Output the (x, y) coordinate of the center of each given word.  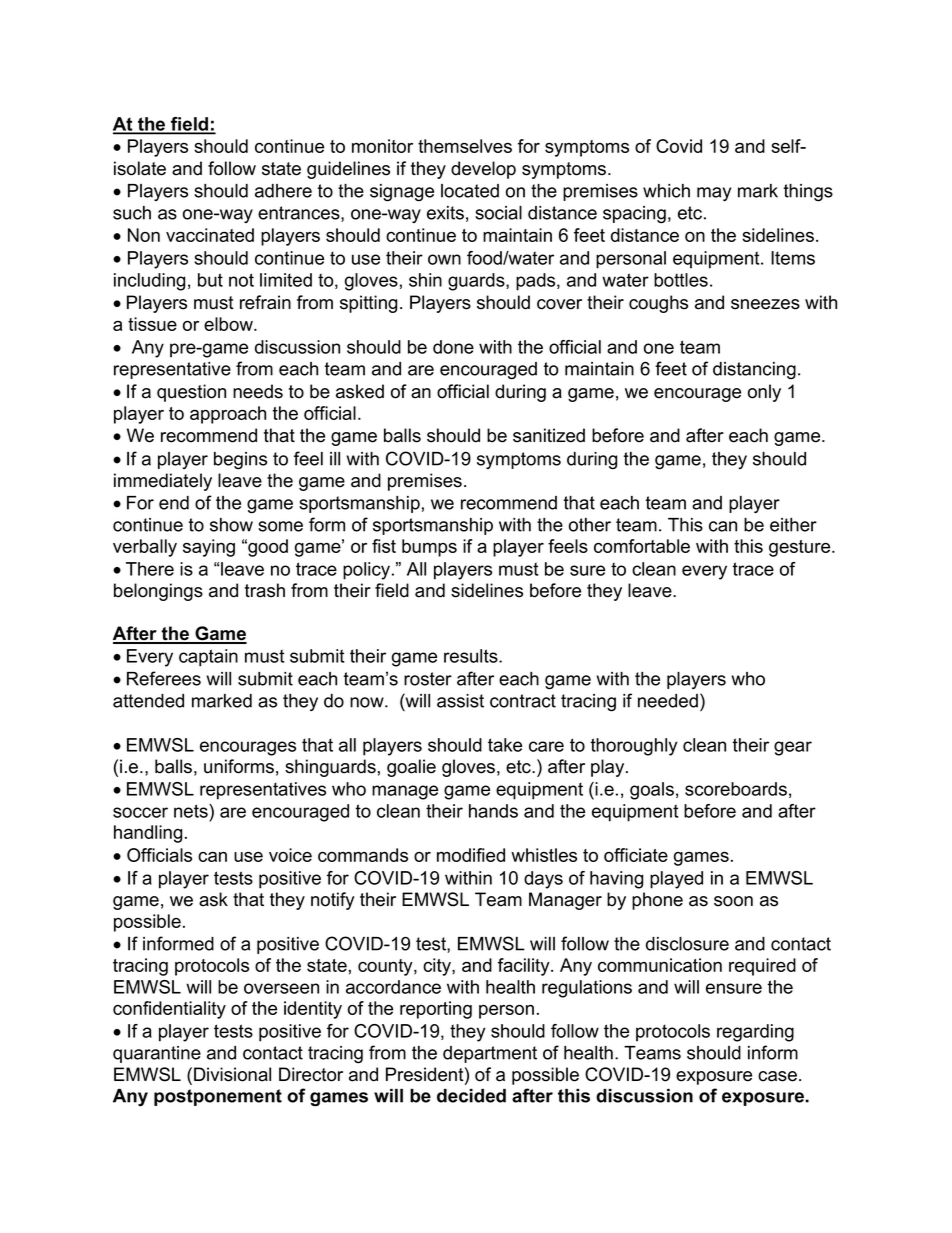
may (714, 194)
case (777, 1076)
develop (483, 170)
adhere (283, 191)
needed (668, 701)
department (490, 1054)
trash (265, 590)
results (472, 656)
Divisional (232, 1074)
